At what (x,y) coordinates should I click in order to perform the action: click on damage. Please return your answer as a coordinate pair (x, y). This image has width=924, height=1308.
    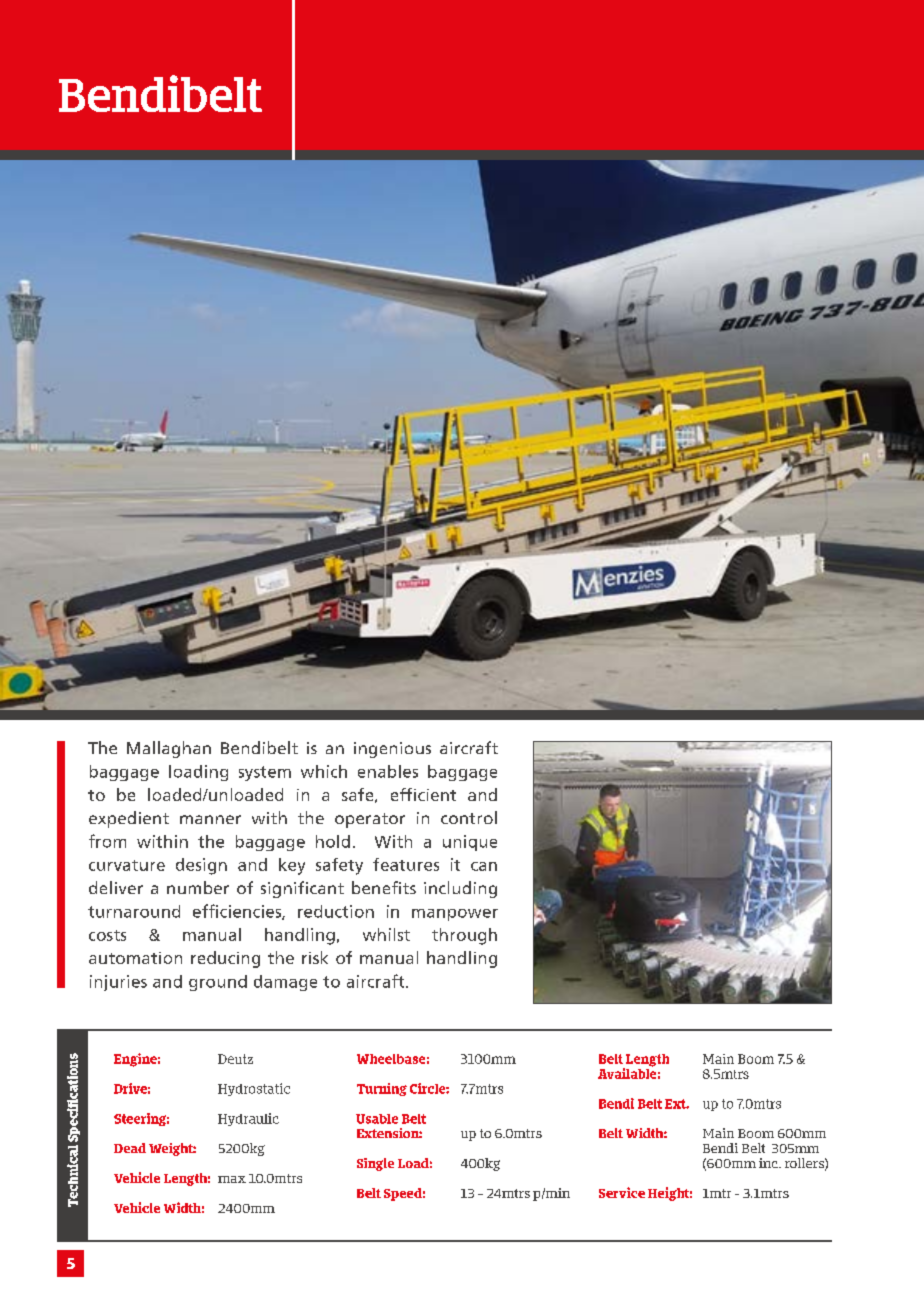
    Looking at the image, I should click on (285, 983).
